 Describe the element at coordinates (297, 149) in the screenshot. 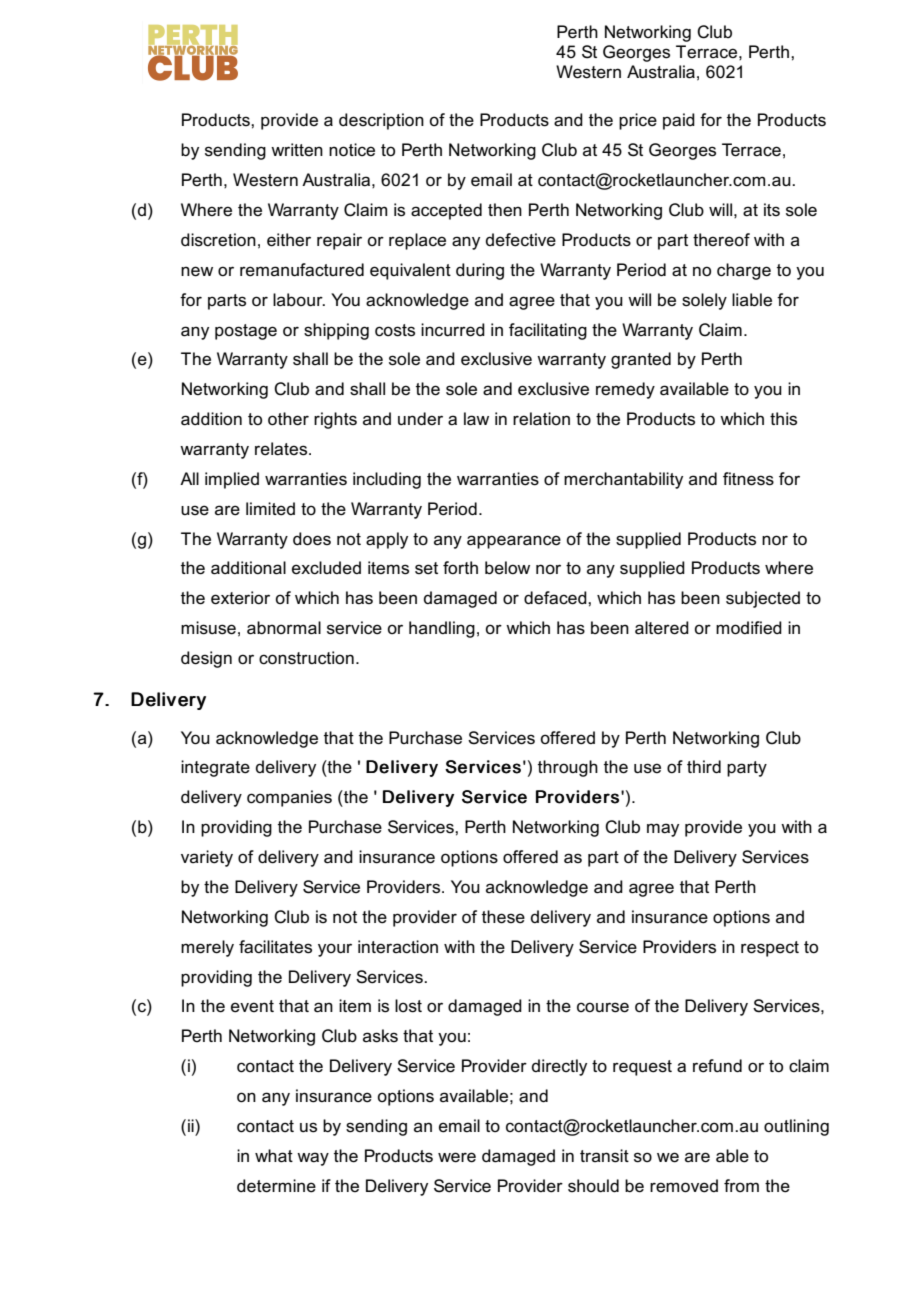

I see `written` at that location.
